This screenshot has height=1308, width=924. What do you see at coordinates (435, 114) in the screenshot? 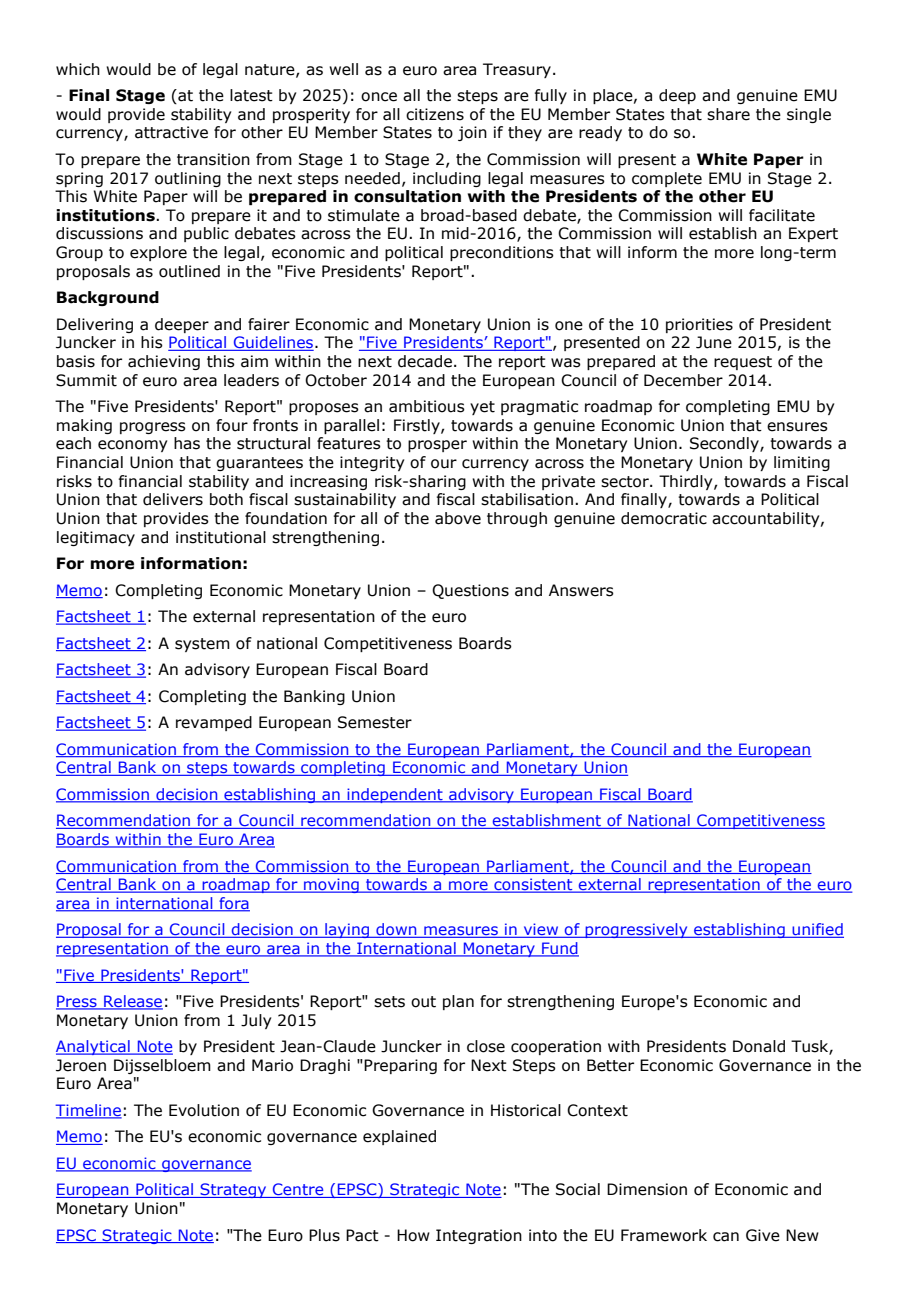
I see `citizens` at bounding box center [435, 114].
